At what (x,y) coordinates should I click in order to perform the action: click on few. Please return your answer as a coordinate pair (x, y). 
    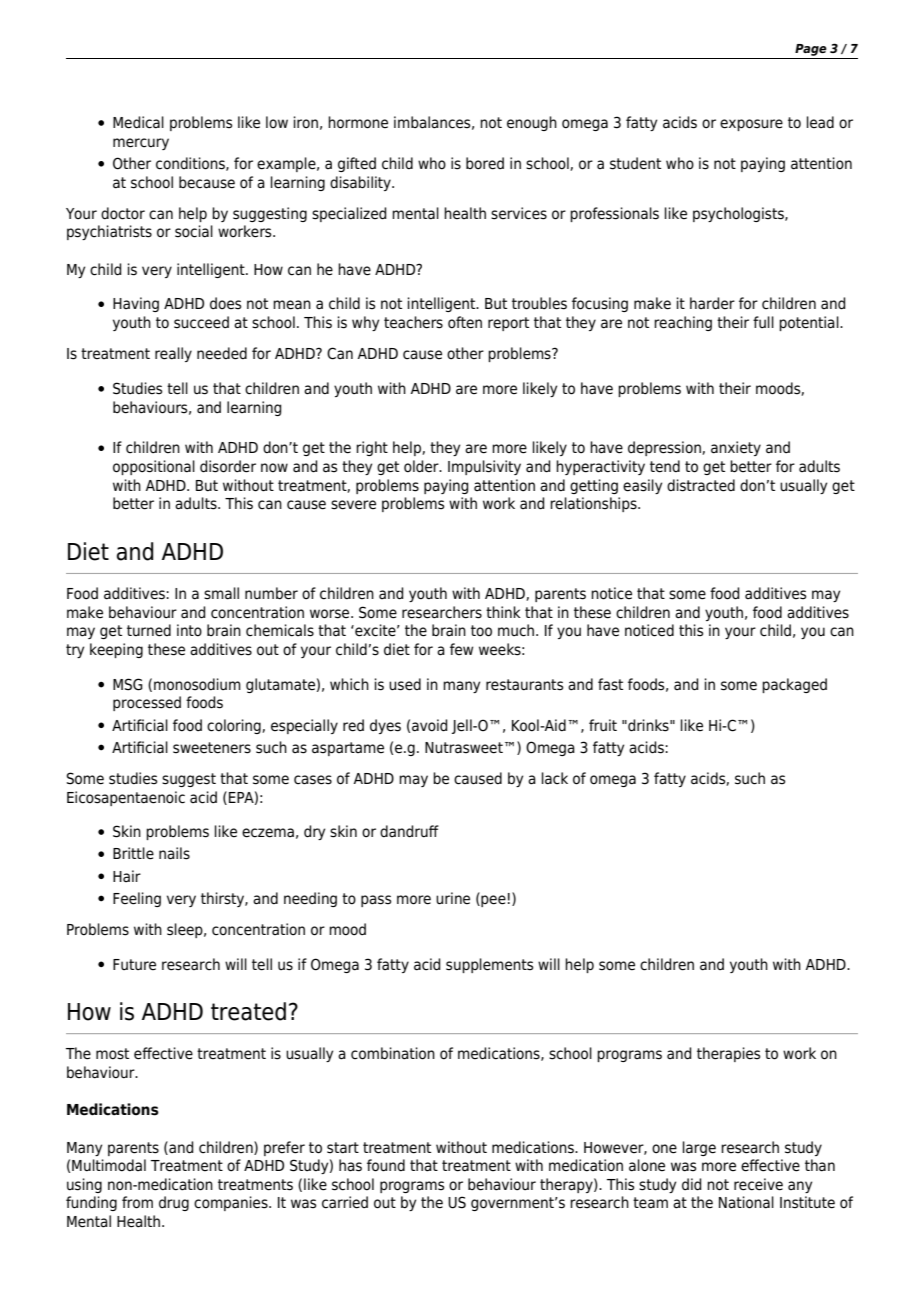
    Looking at the image, I should click on (461, 649).
